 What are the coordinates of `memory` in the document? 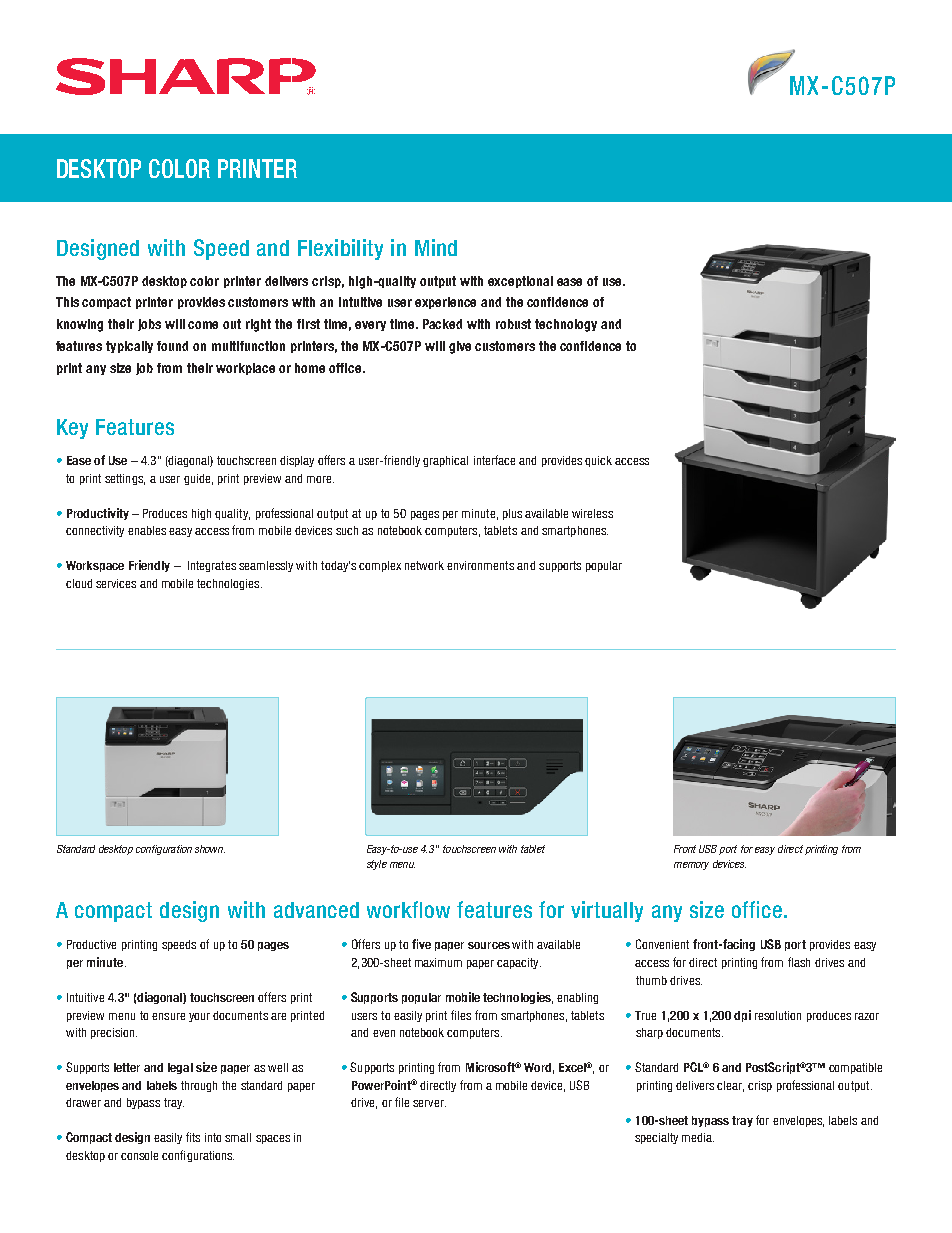 It's located at (691, 866).
